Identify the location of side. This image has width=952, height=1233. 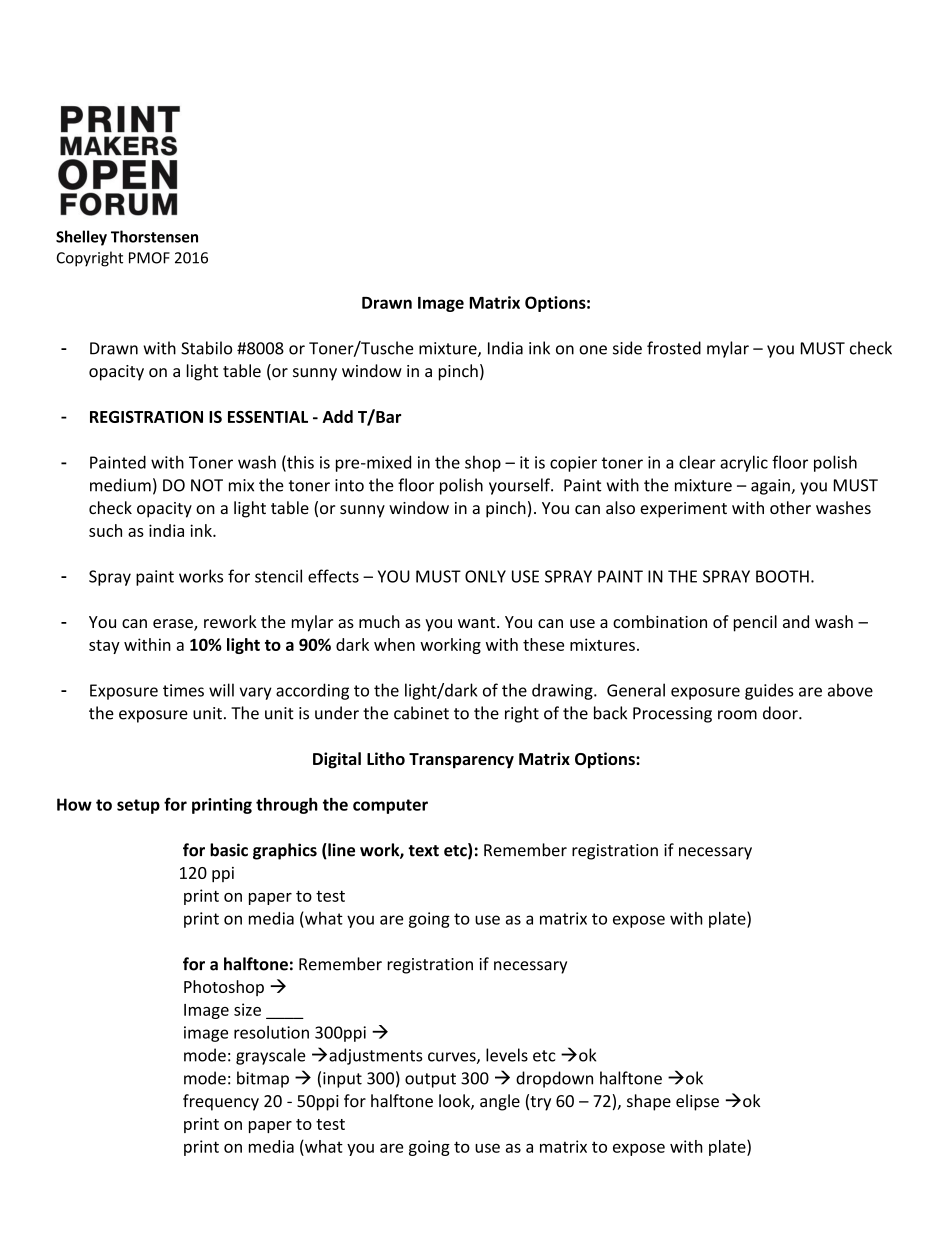
(627, 348).
